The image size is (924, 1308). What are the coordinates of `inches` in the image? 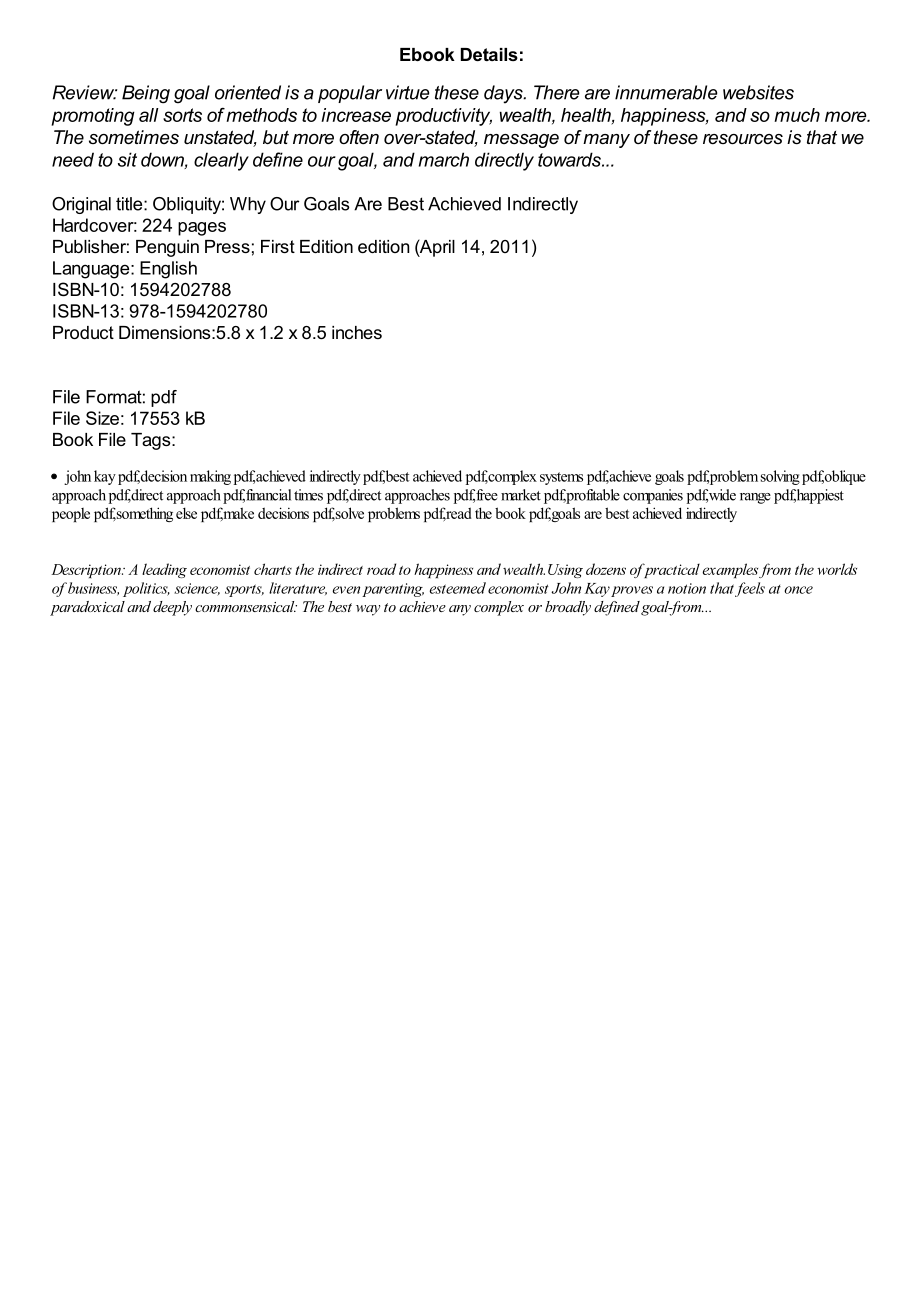 It's located at (357, 332).
